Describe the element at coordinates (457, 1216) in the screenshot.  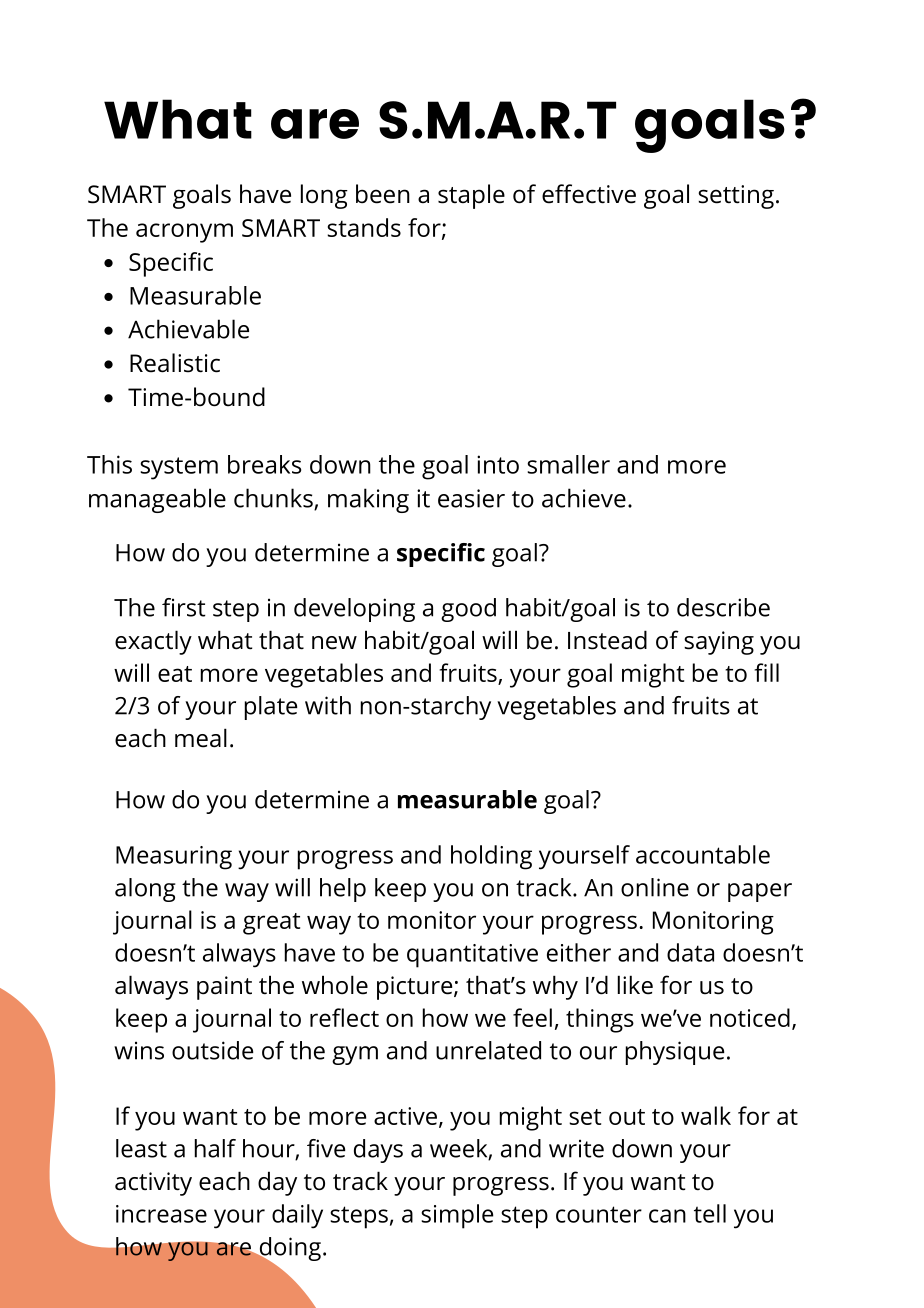
I see `simple` at that location.
